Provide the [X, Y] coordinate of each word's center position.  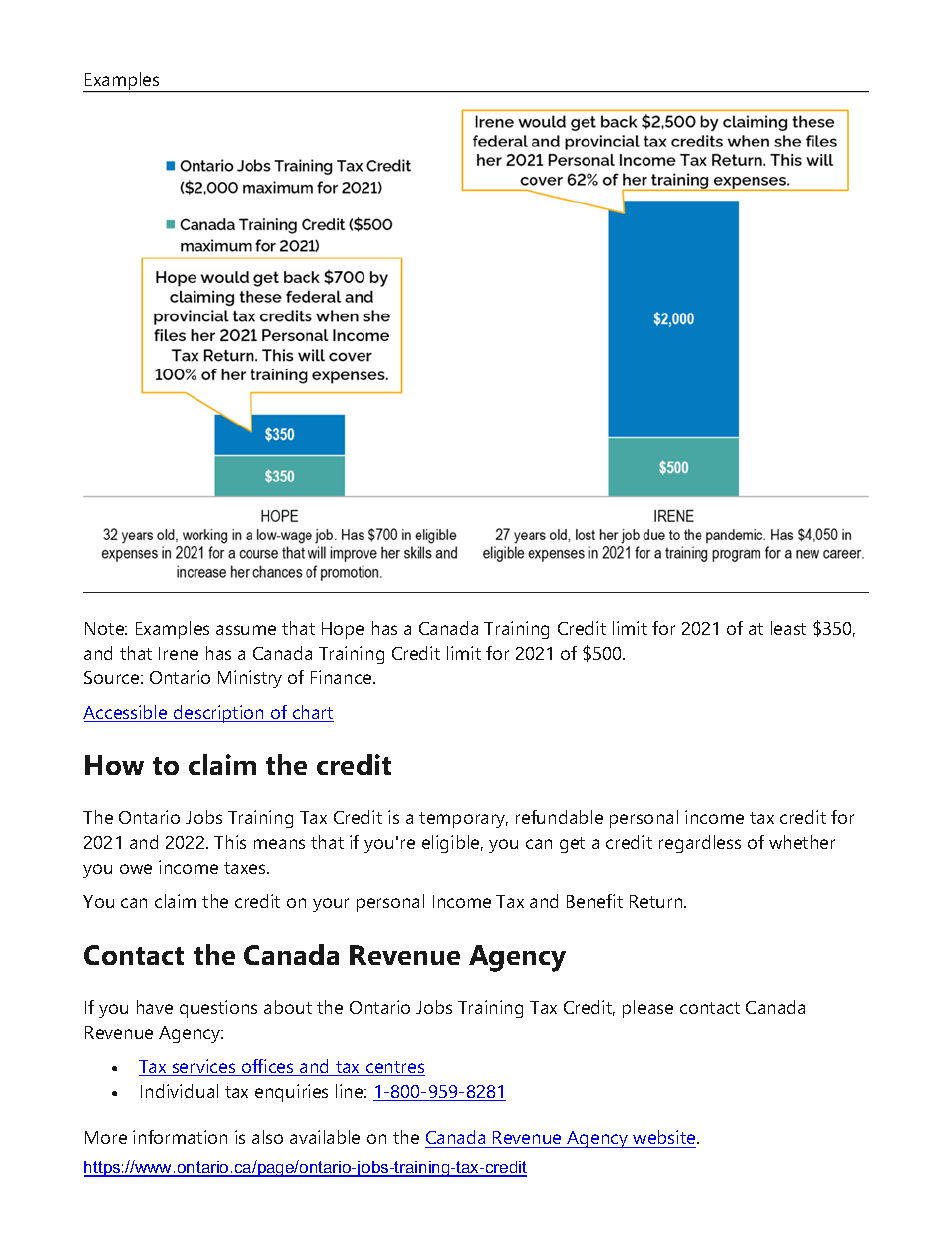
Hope [343, 630]
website [665, 1137]
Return [657, 901]
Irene [178, 653]
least [788, 628]
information [180, 1137]
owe [136, 869]
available [325, 1137]
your [331, 905]
